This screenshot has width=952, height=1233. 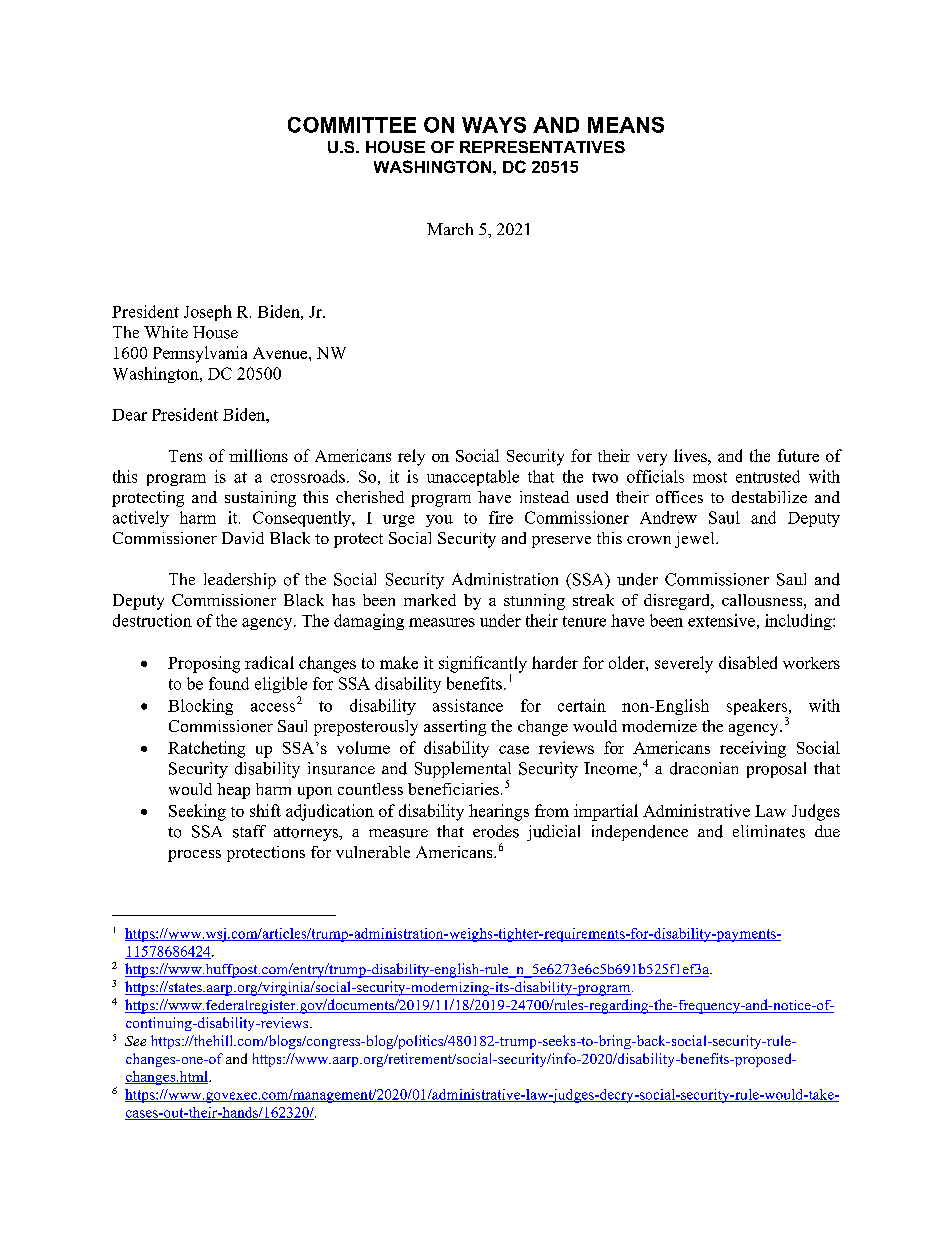 What do you see at coordinates (249, 831) in the screenshot?
I see `staff` at bounding box center [249, 831].
